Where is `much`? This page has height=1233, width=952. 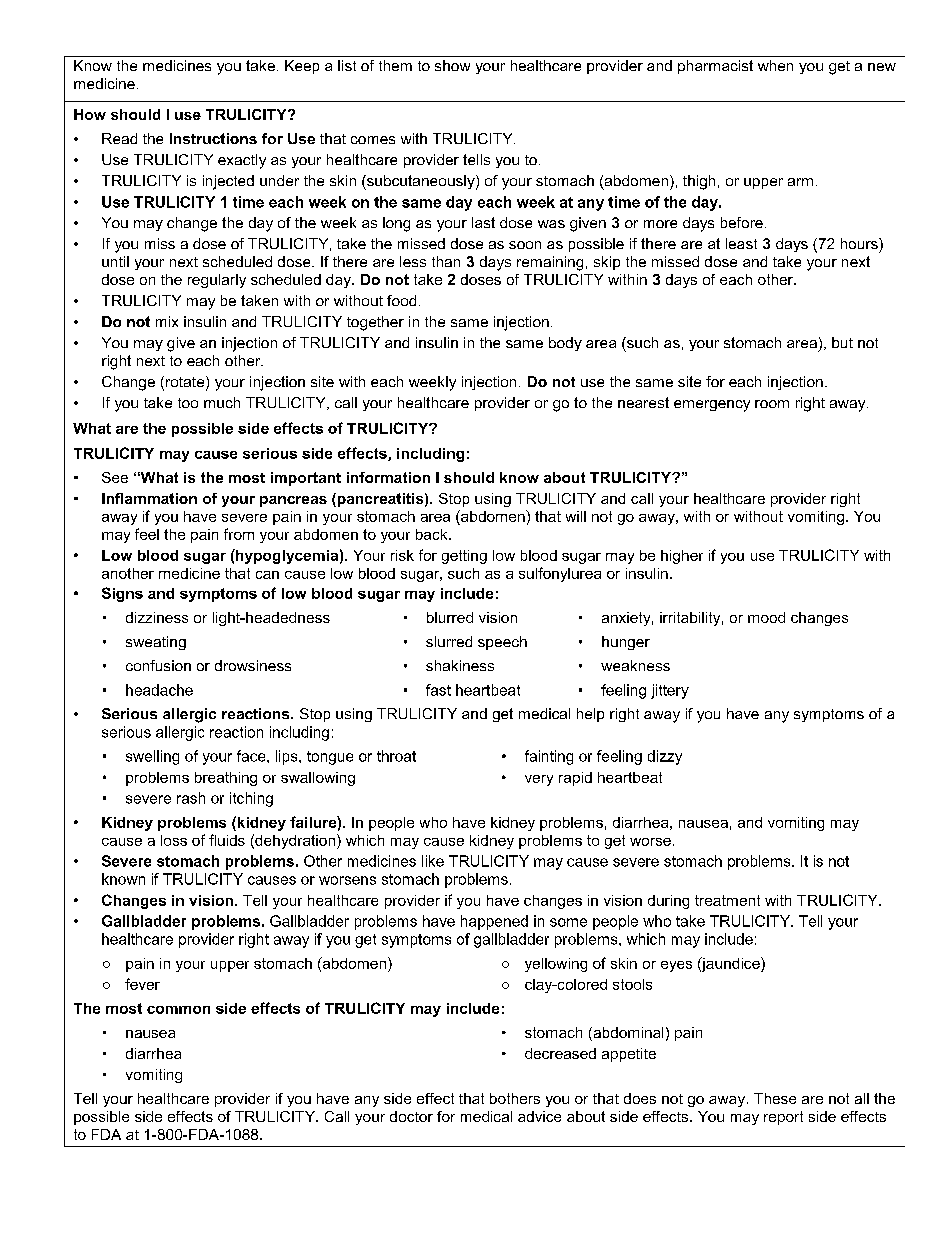 much is located at coordinates (222, 402).
